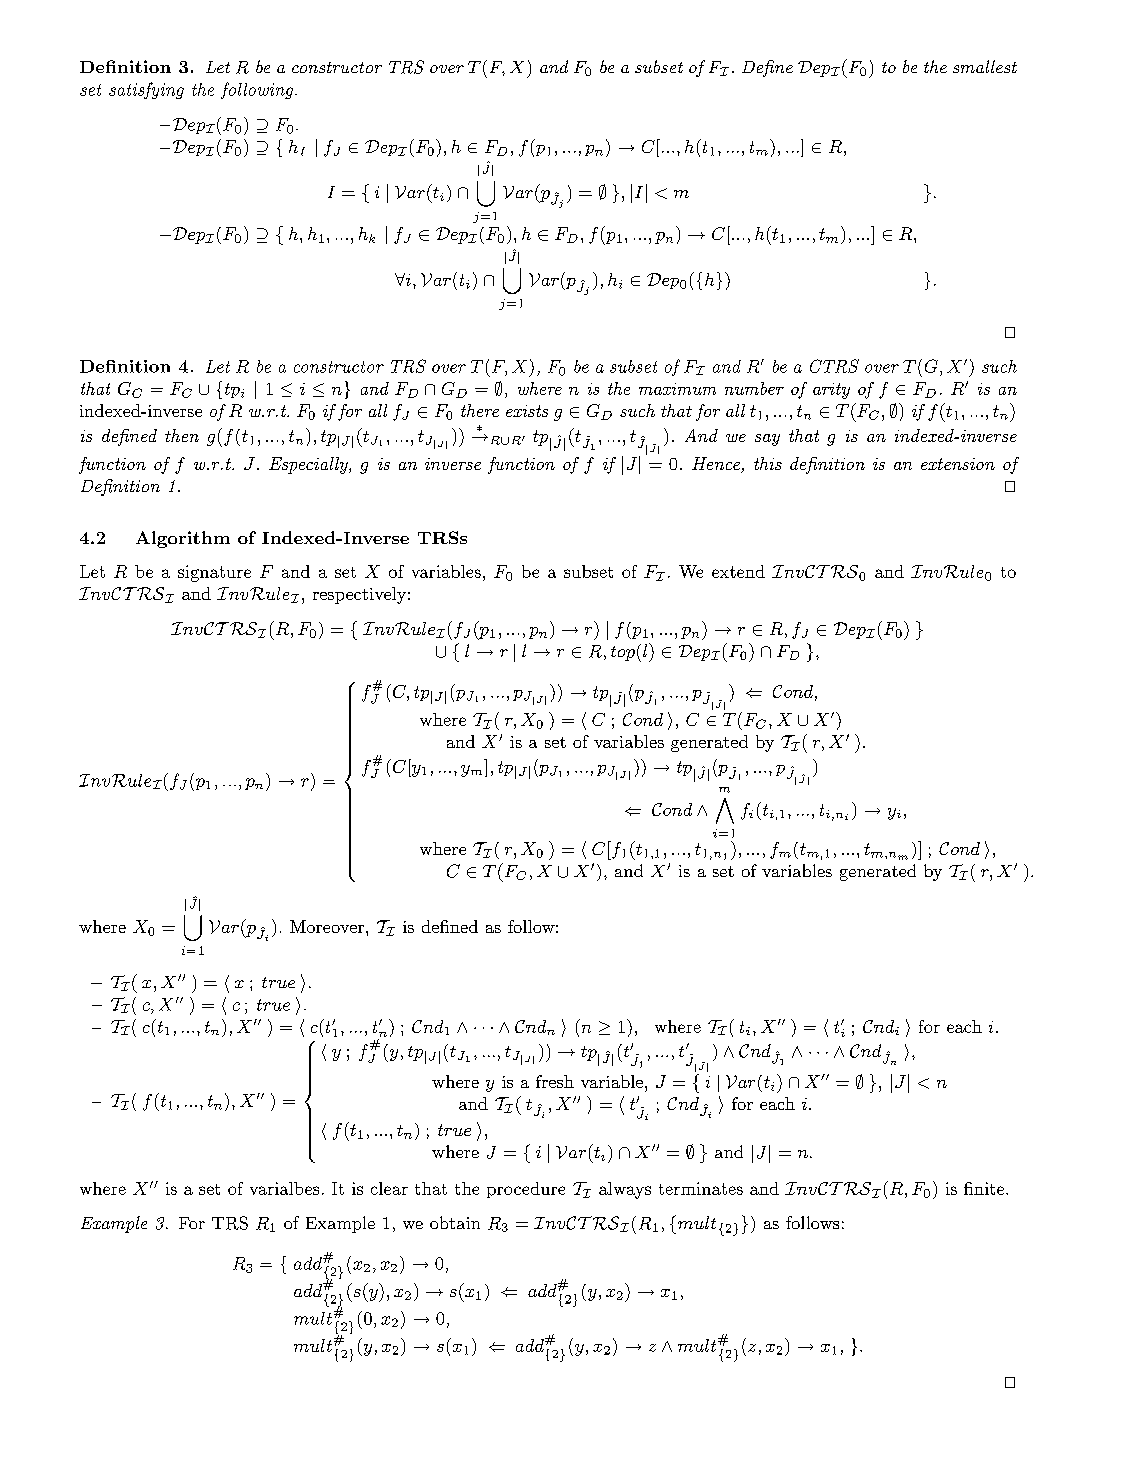 Image resolution: width=1137 pixels, height=1472 pixels. I want to click on clear, so click(389, 1188).
